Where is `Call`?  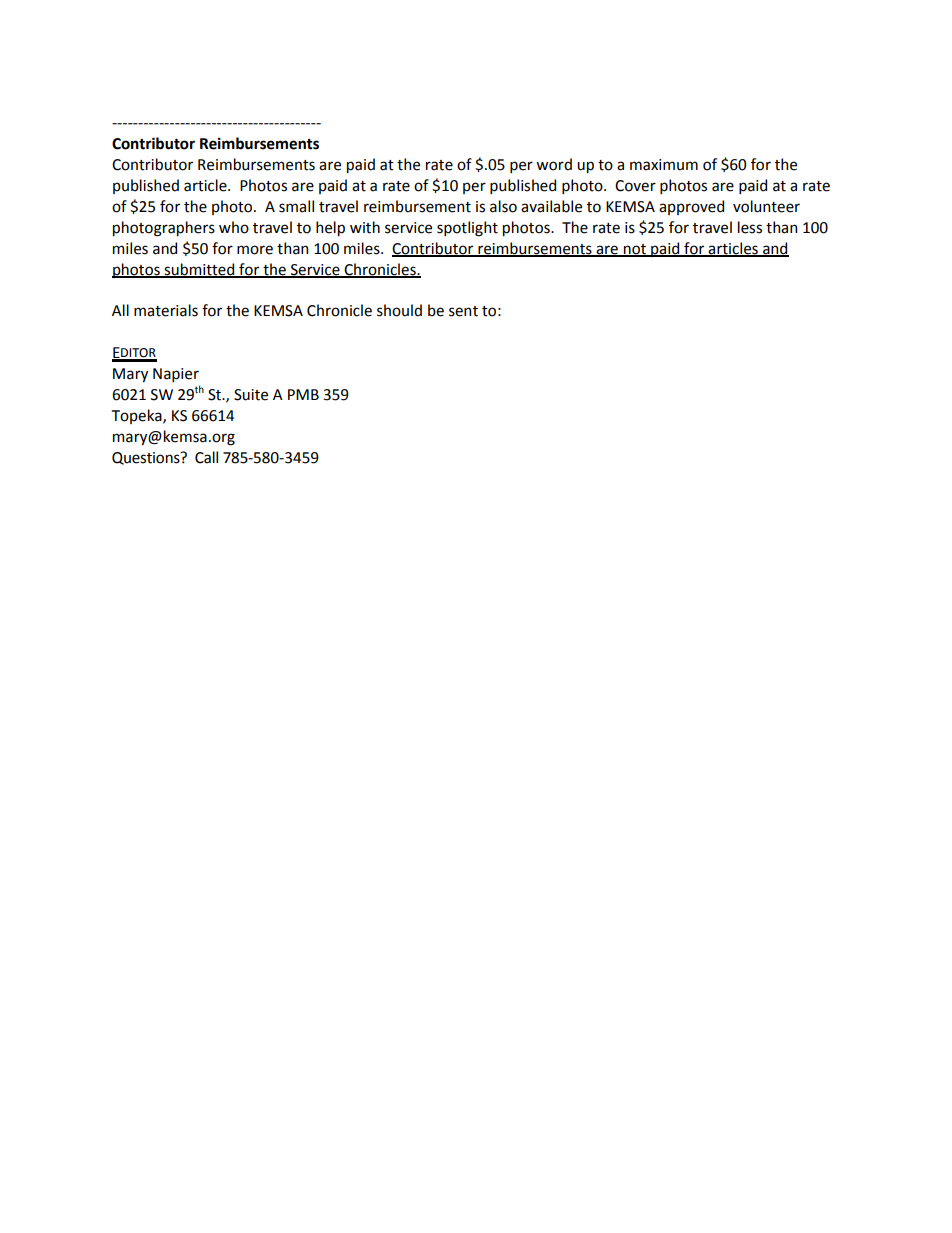
Call is located at coordinates (206, 457).
